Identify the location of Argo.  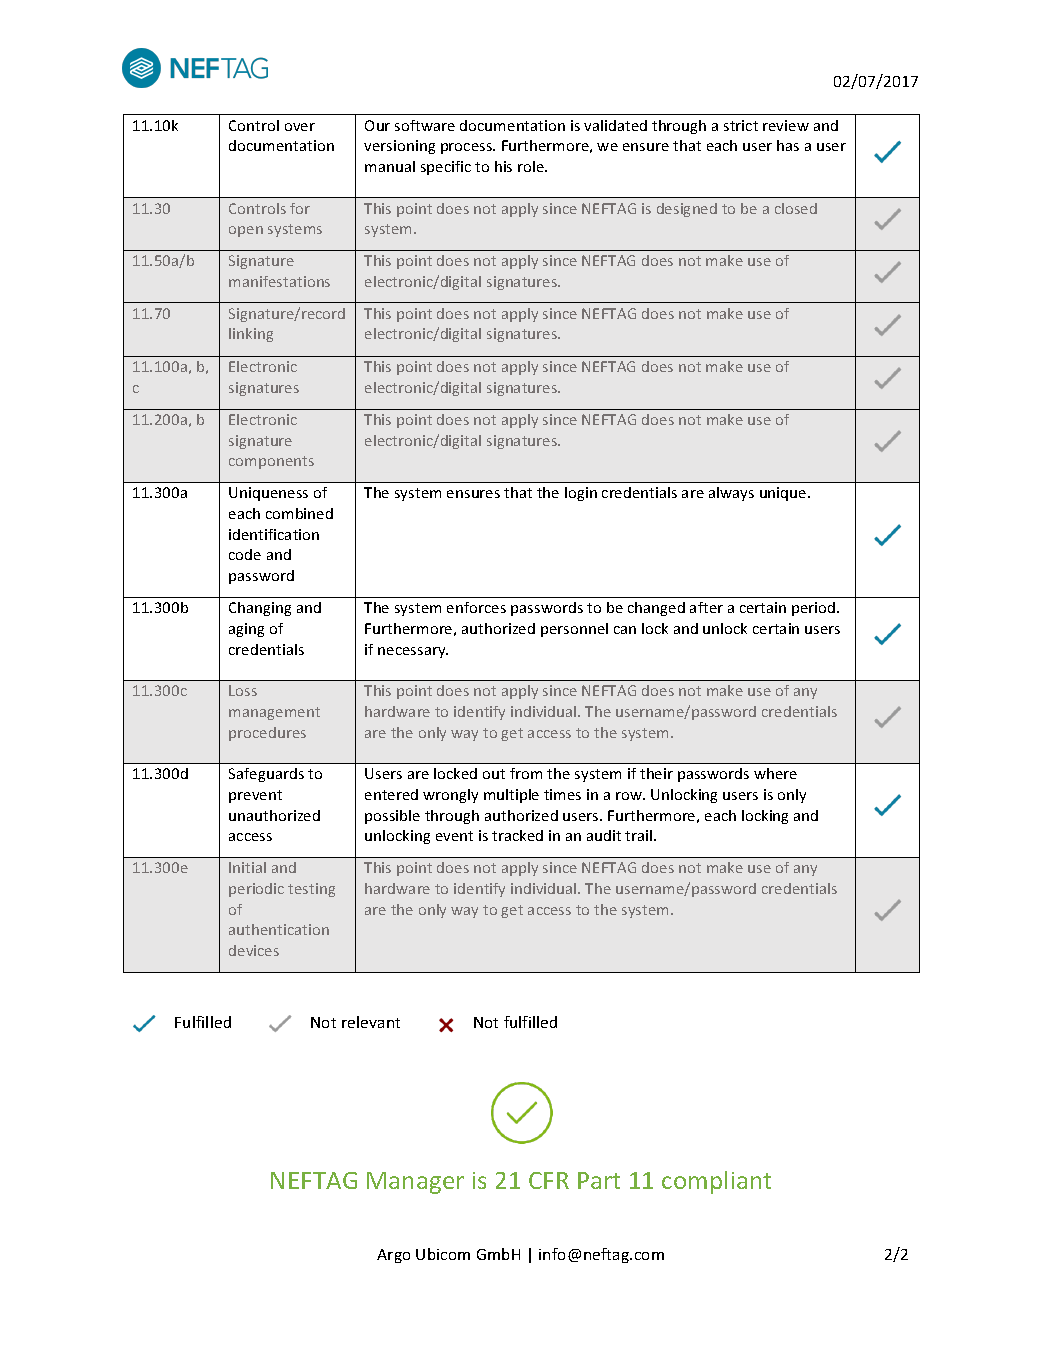
(393, 1256).
